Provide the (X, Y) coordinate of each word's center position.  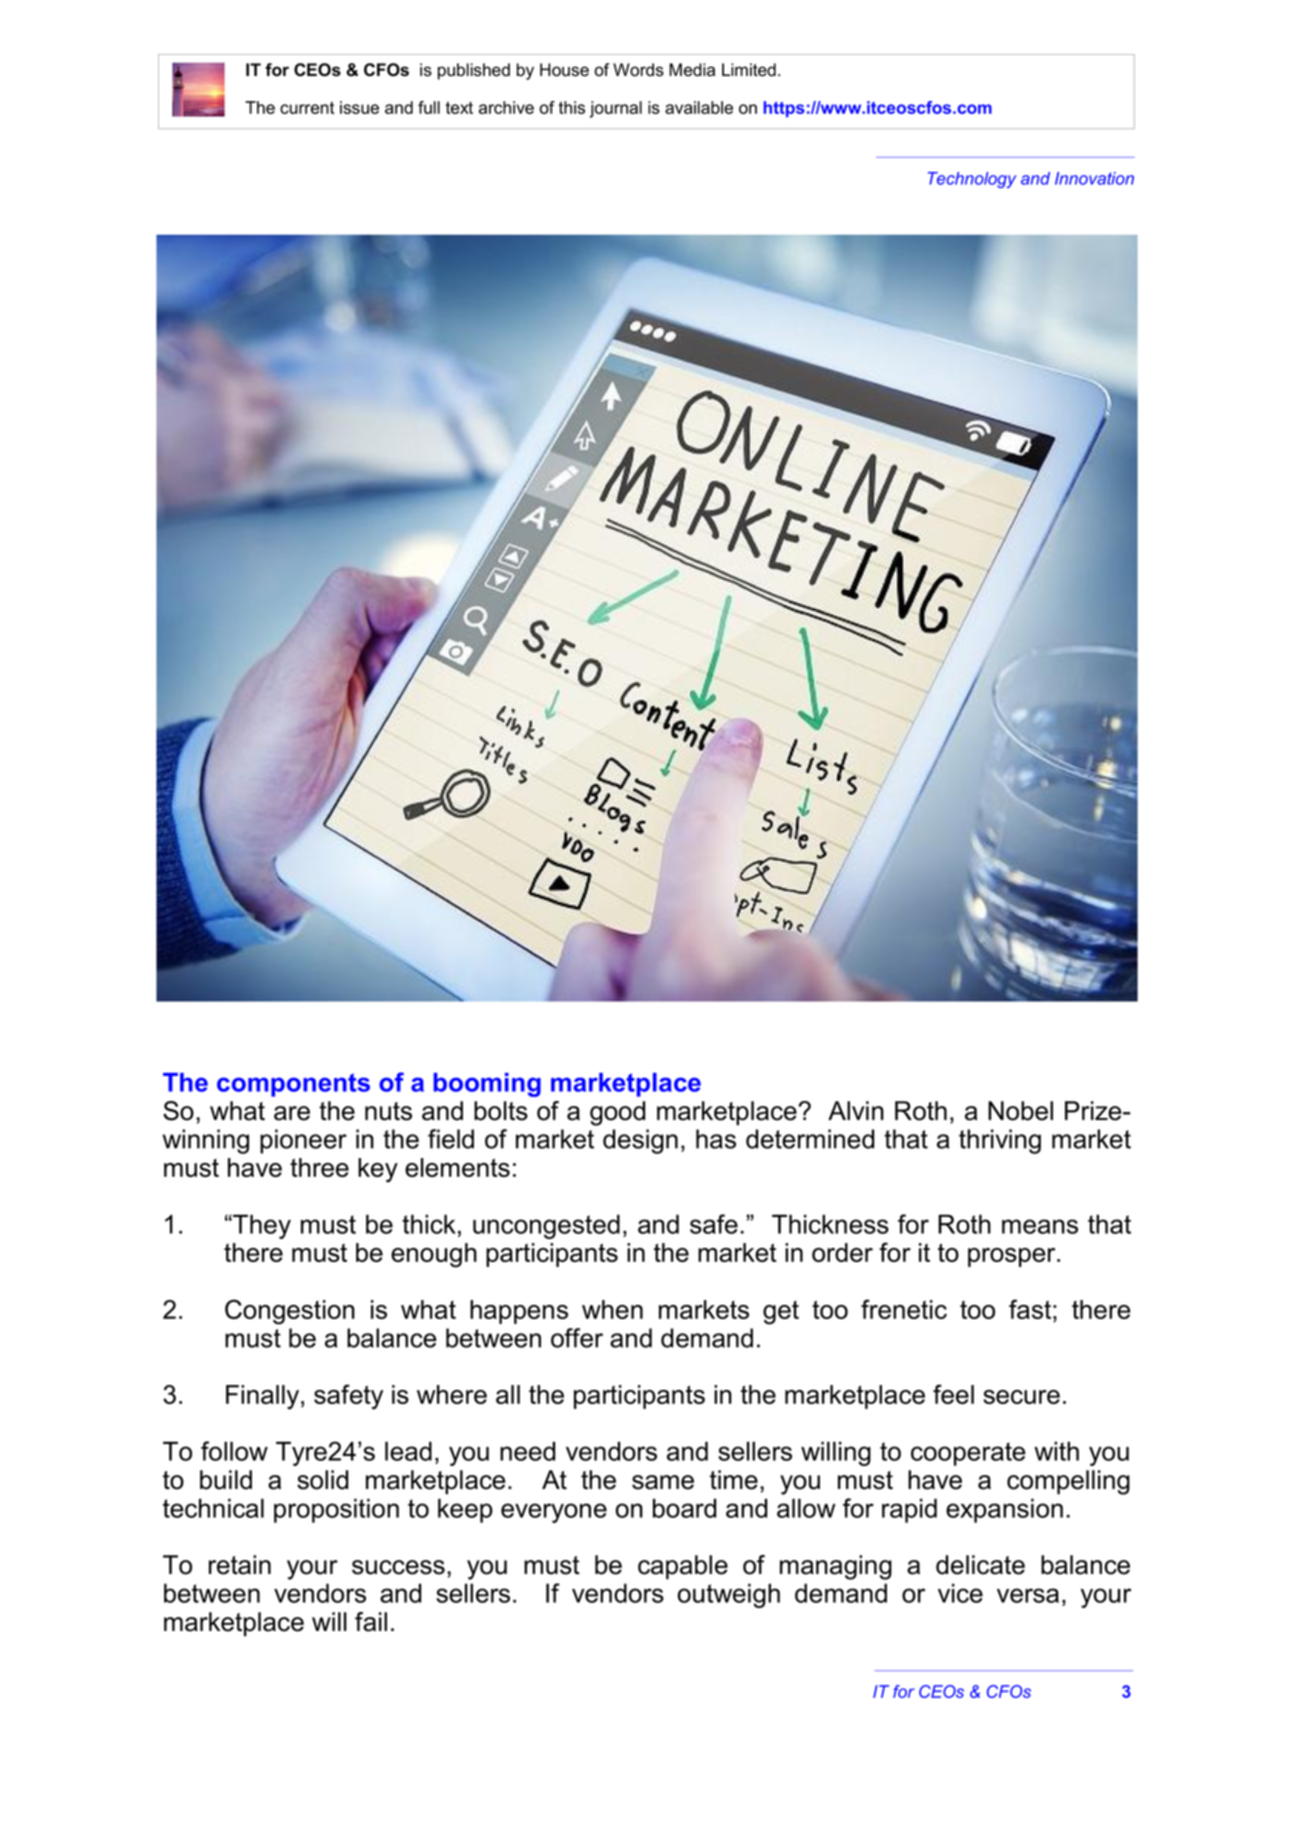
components (293, 1085)
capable (683, 1567)
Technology (972, 180)
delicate (980, 1565)
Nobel (1020, 1111)
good (617, 1113)
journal (616, 109)
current (307, 108)
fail (371, 1622)
